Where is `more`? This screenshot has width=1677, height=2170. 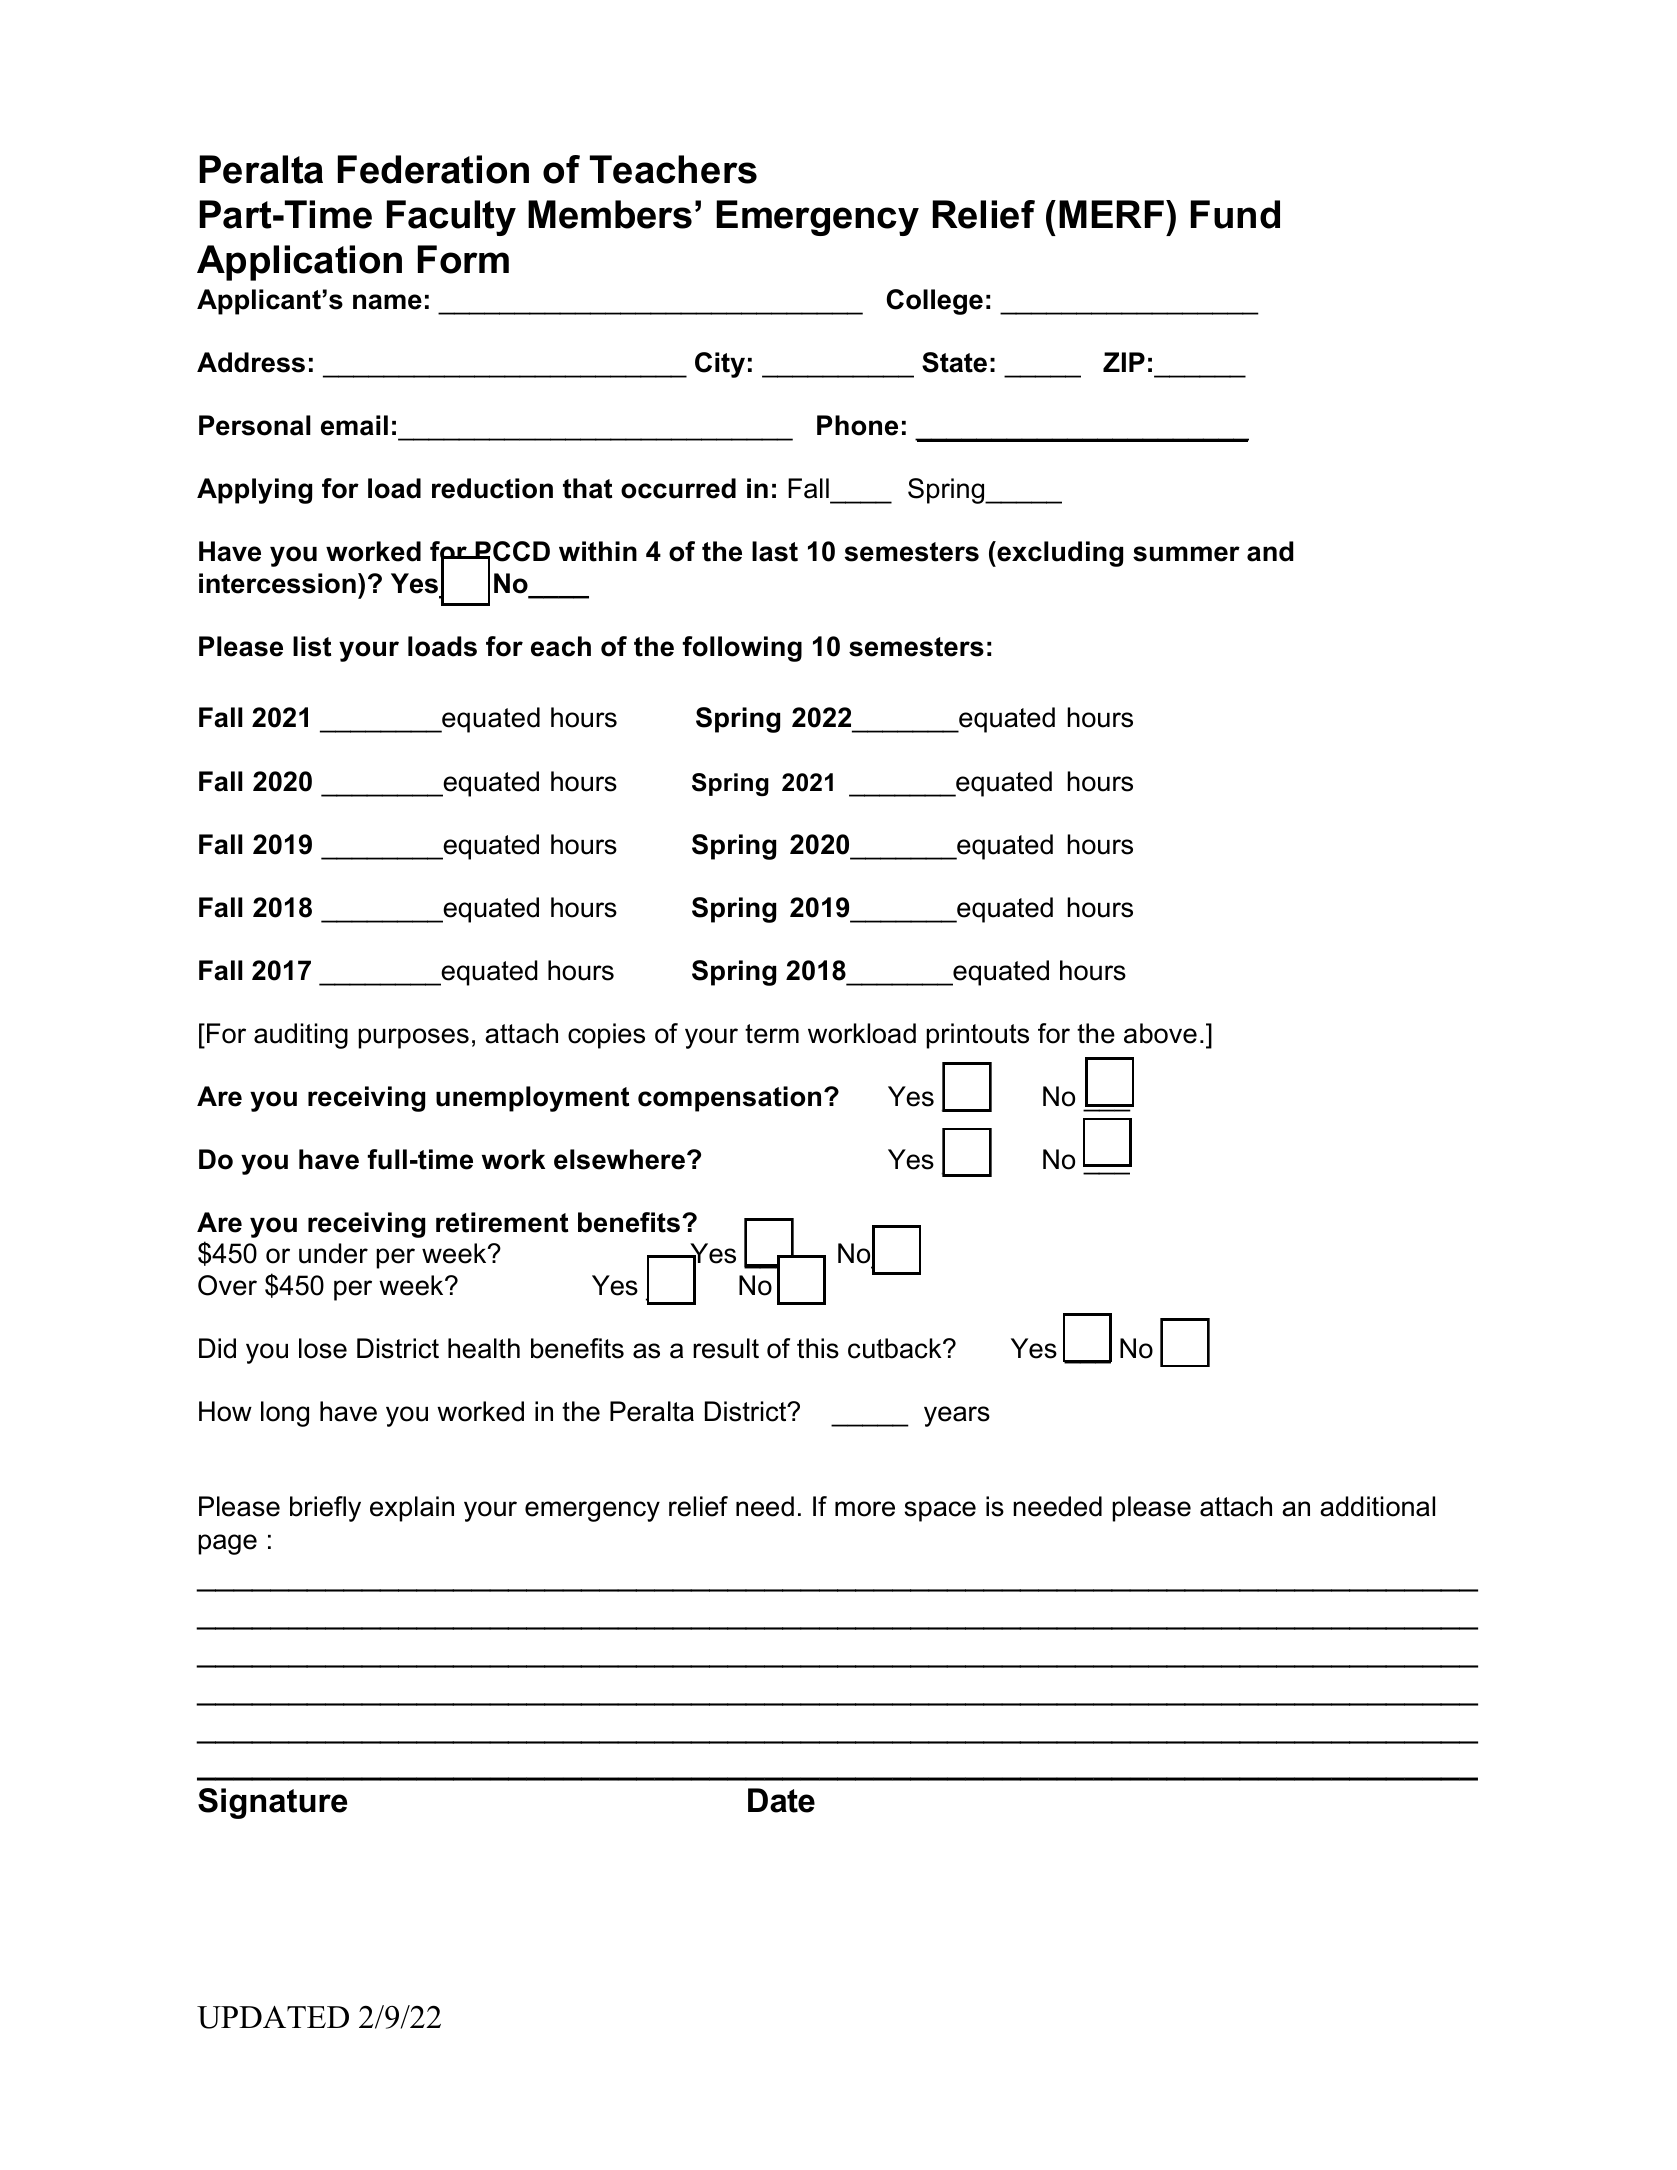
more is located at coordinates (865, 1509).
